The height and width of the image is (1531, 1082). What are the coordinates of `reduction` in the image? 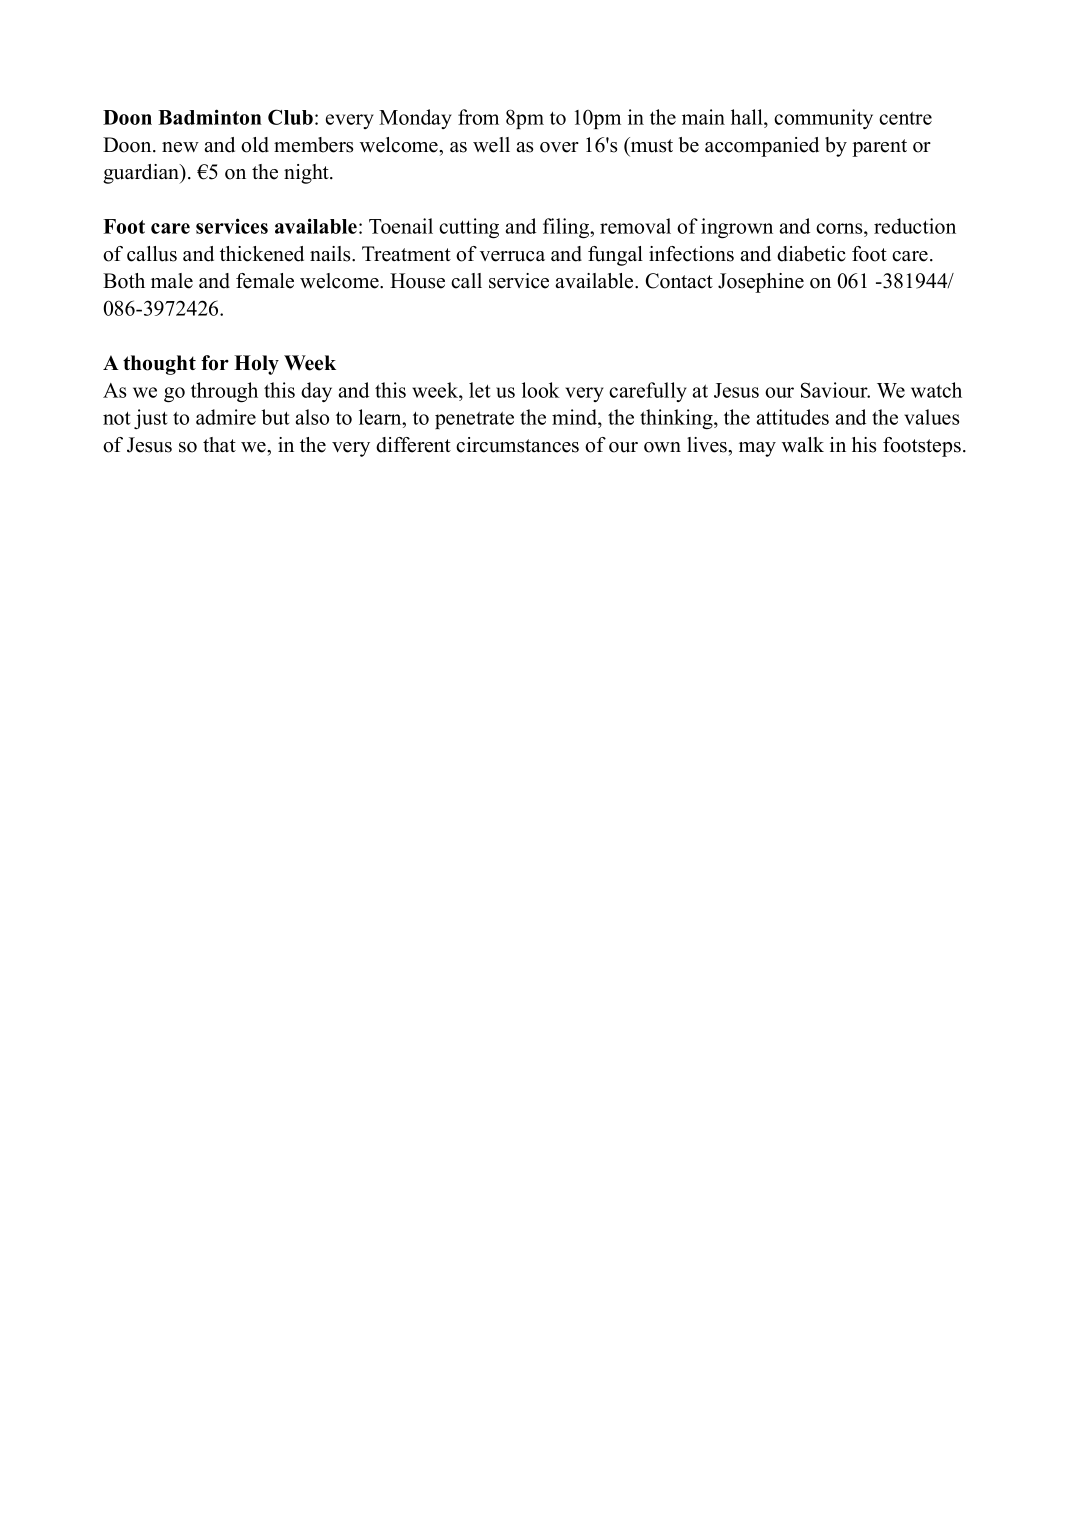 It's located at (915, 226).
